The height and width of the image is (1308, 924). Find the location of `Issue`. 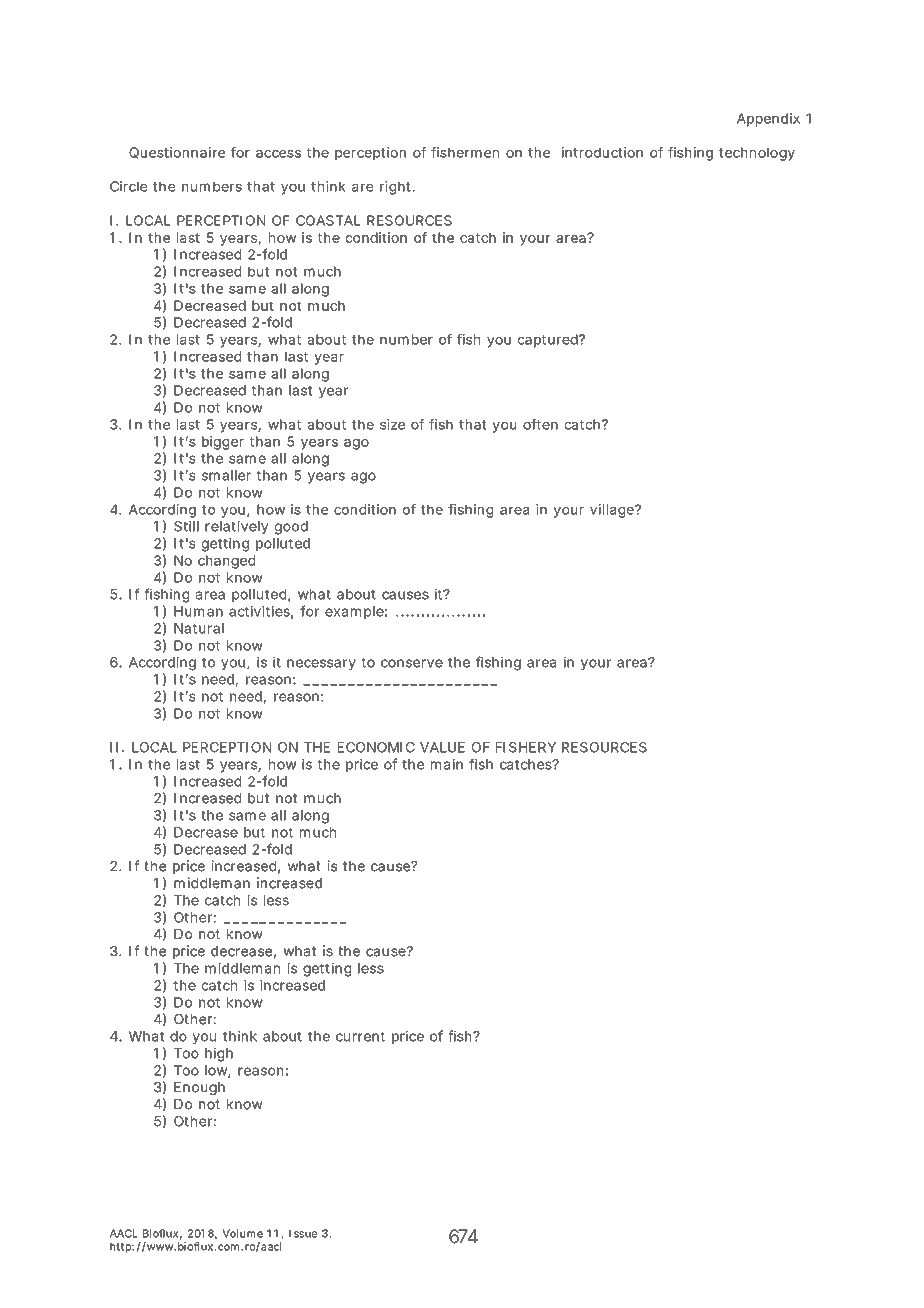

Issue is located at coordinates (303, 1233).
